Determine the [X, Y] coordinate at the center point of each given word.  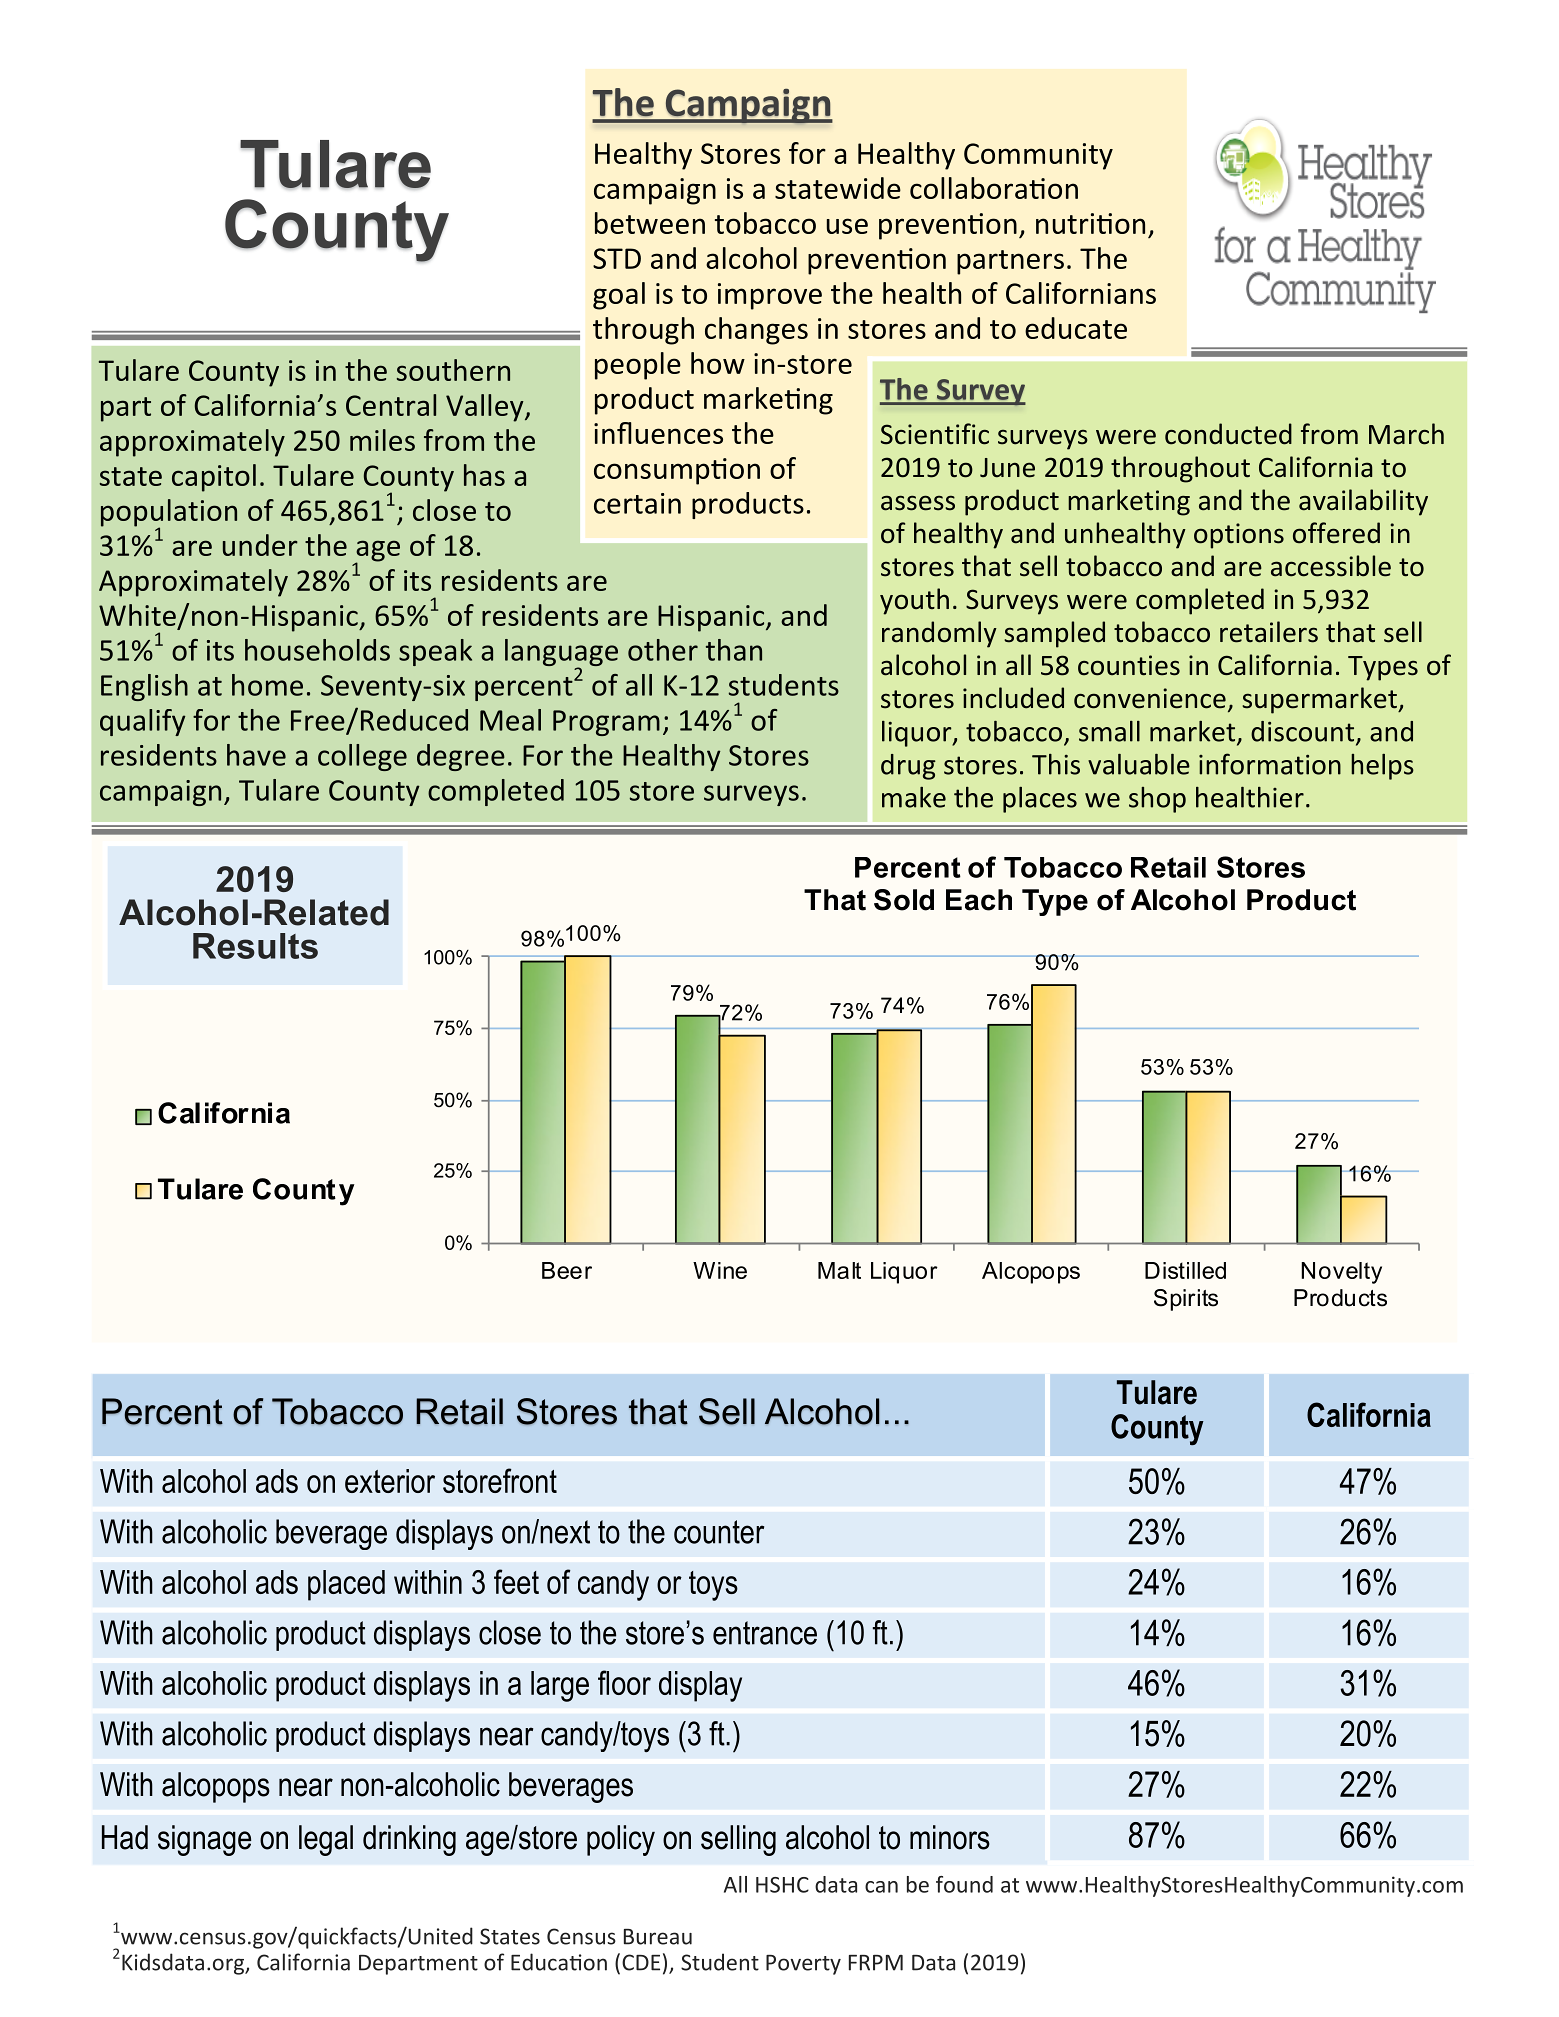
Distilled [1185, 1270]
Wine [720, 1270]
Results [255, 946]
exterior [390, 1481]
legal [326, 1840]
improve [770, 296]
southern [453, 370]
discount [1302, 731]
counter [719, 1532]
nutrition [1090, 223]
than [734, 650]
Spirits [1186, 1300]
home [267, 685]
